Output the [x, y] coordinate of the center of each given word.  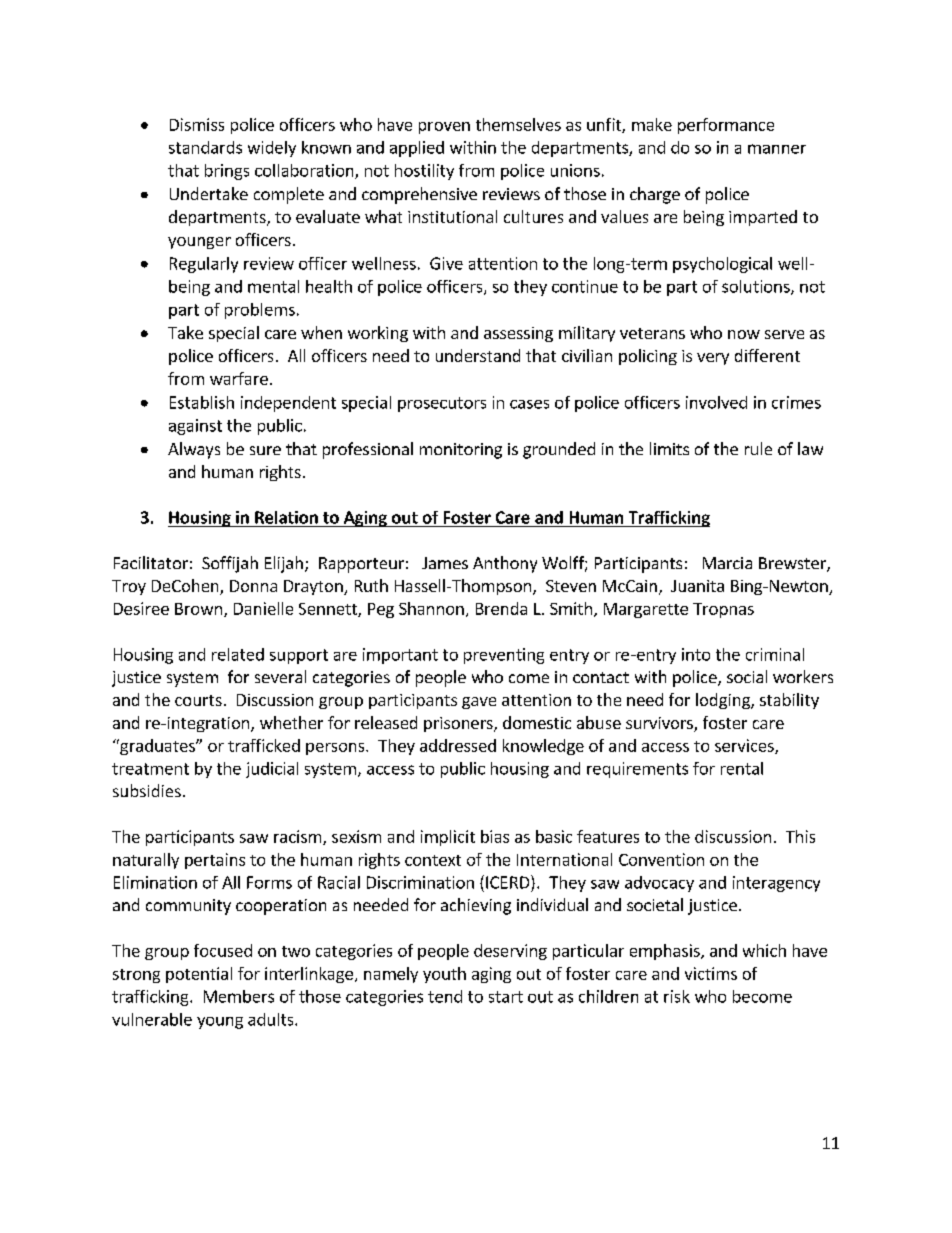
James [445, 563]
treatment [150, 769]
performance [726, 126]
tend [445, 996]
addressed [458, 745]
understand [478, 355]
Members [239, 996]
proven [444, 128]
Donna [253, 586]
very [713, 359]
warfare [239, 378]
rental [742, 768]
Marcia [727, 563]
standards [205, 147]
